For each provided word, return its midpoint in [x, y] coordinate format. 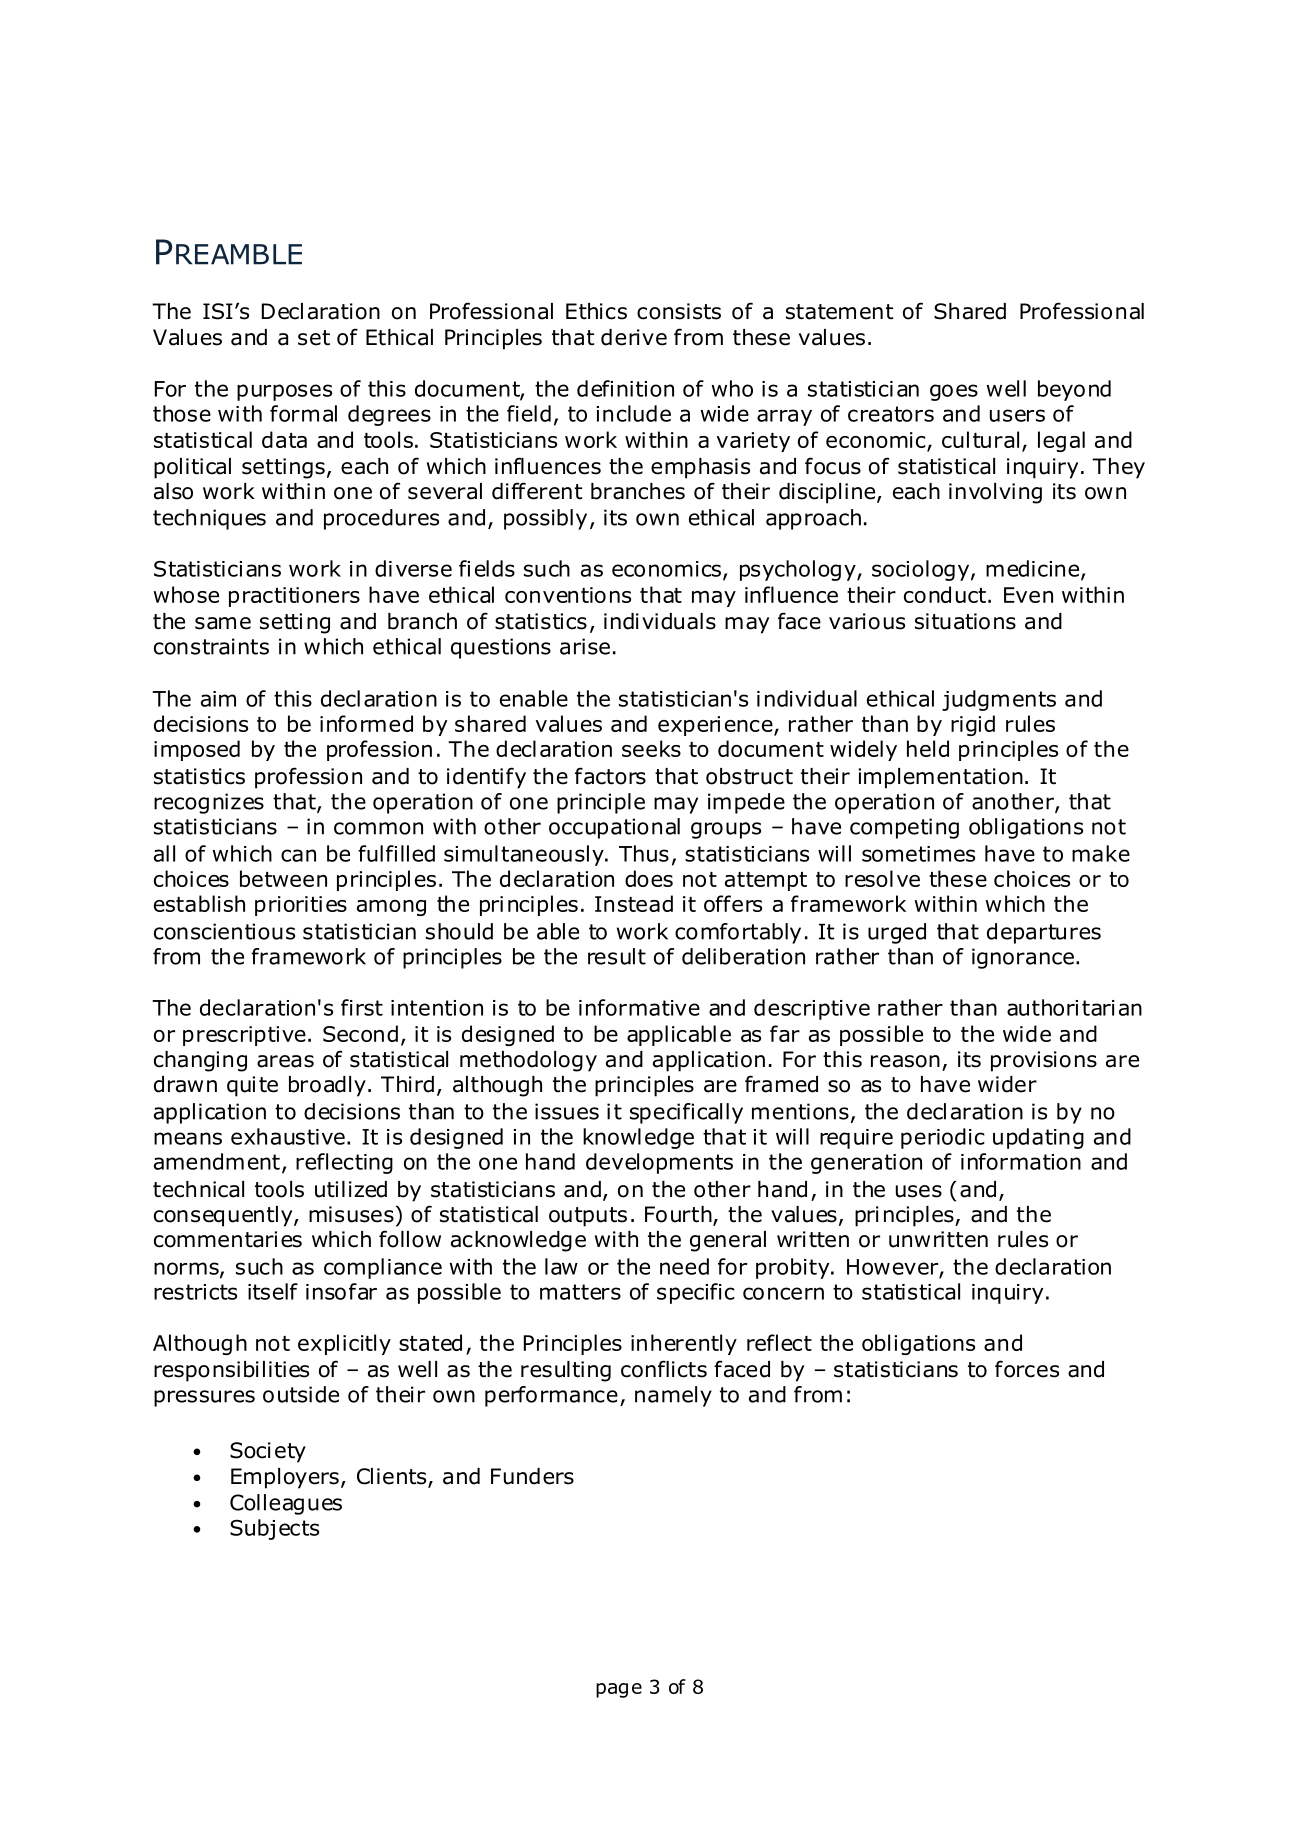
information [1021, 1161]
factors [610, 776]
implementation [941, 778]
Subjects [274, 1529]
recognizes [209, 803]
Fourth [679, 1215]
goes [954, 392]
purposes [284, 392]
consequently [224, 1216]
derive [634, 337]
